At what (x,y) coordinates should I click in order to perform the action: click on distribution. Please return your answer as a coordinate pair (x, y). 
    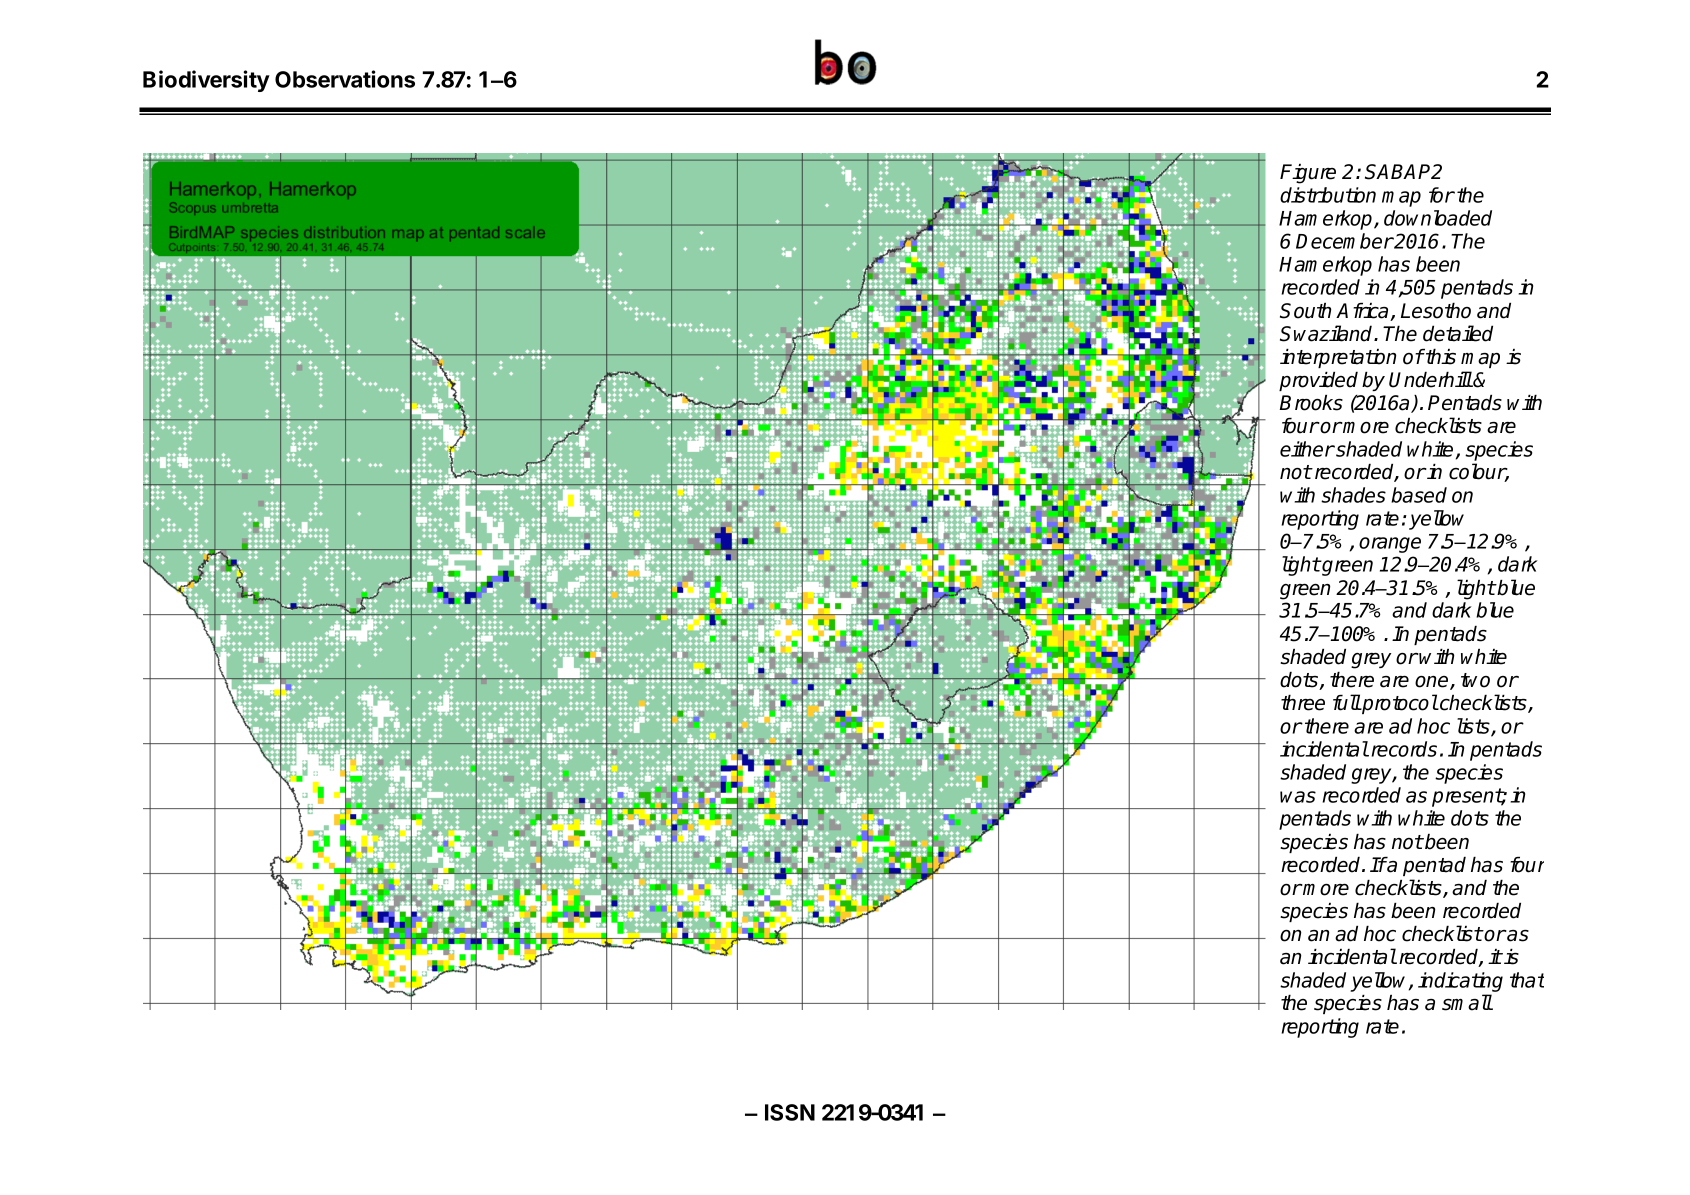
    Looking at the image, I should click on (1328, 195).
